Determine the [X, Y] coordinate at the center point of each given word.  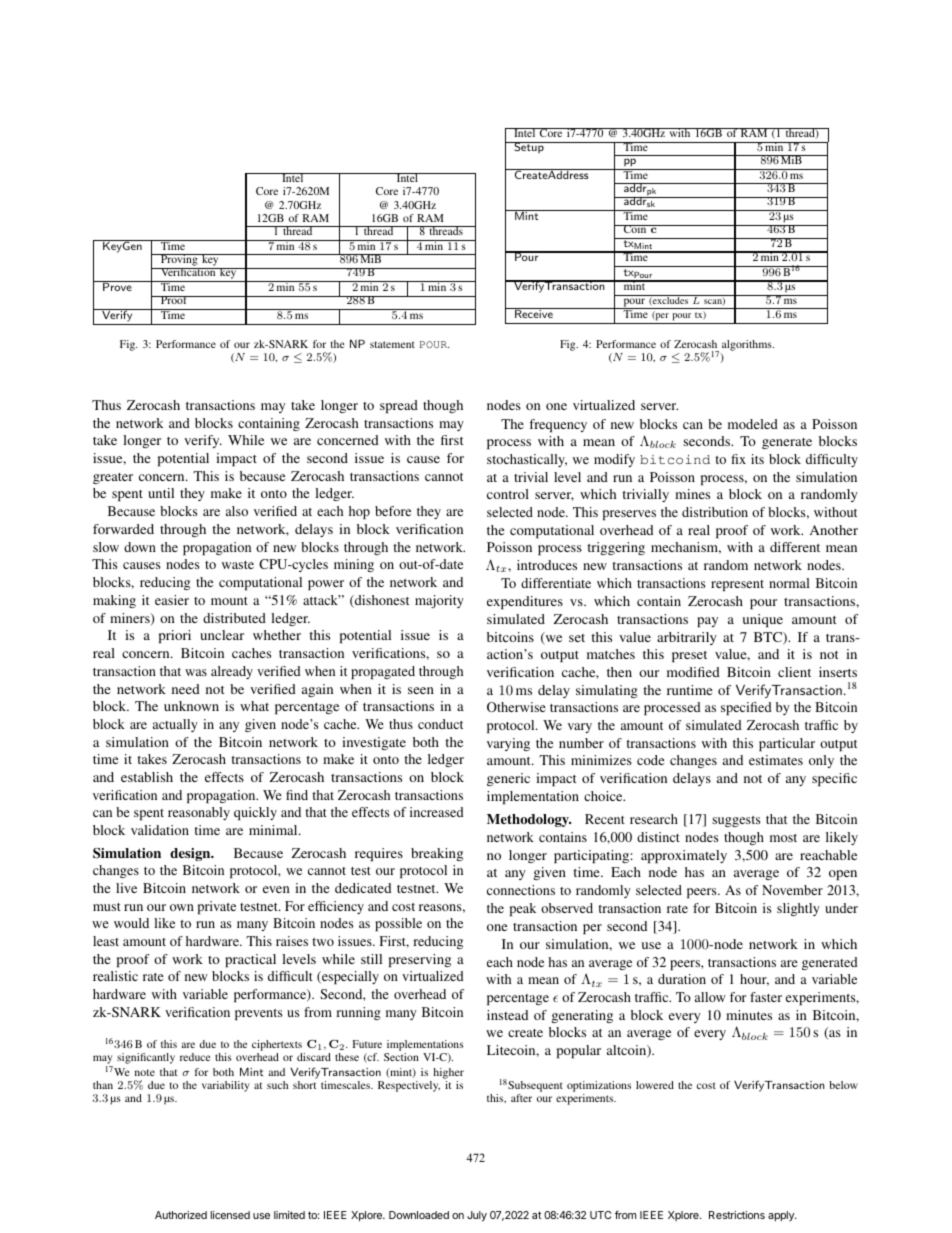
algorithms [748, 345]
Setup [529, 147]
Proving [179, 261]
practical [250, 960]
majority [439, 601]
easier [172, 600]
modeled [753, 424]
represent [737, 585]
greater [113, 478]
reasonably [199, 813]
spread [399, 406]
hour [754, 980]
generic [508, 779]
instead [507, 1015]
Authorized [181, 1215]
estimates [776, 760]
